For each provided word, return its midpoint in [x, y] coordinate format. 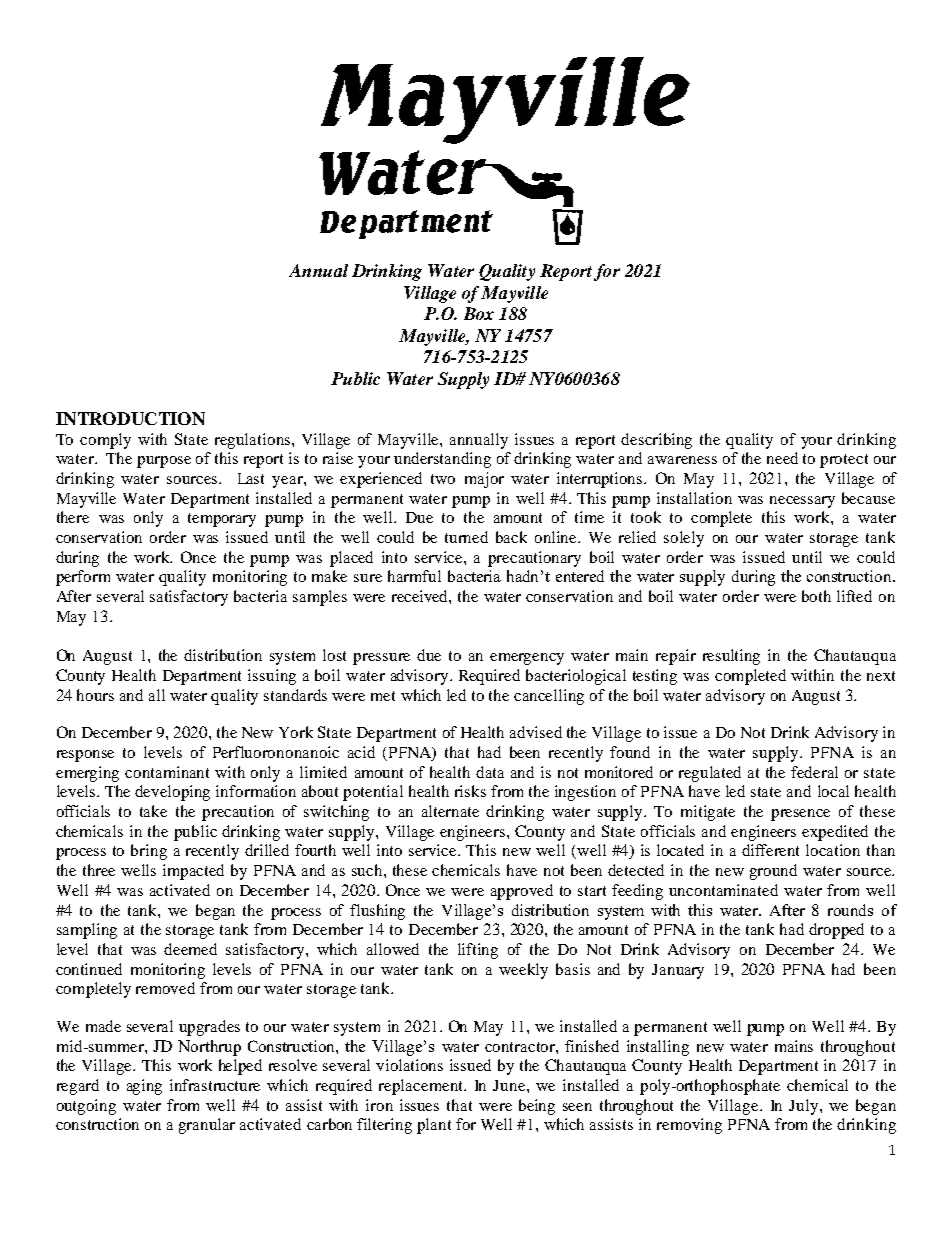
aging [144, 1087]
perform [83, 578]
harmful [414, 576]
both [816, 596]
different [770, 850]
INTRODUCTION [130, 418]
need [782, 458]
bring [149, 852]
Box [479, 313]
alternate [450, 811]
